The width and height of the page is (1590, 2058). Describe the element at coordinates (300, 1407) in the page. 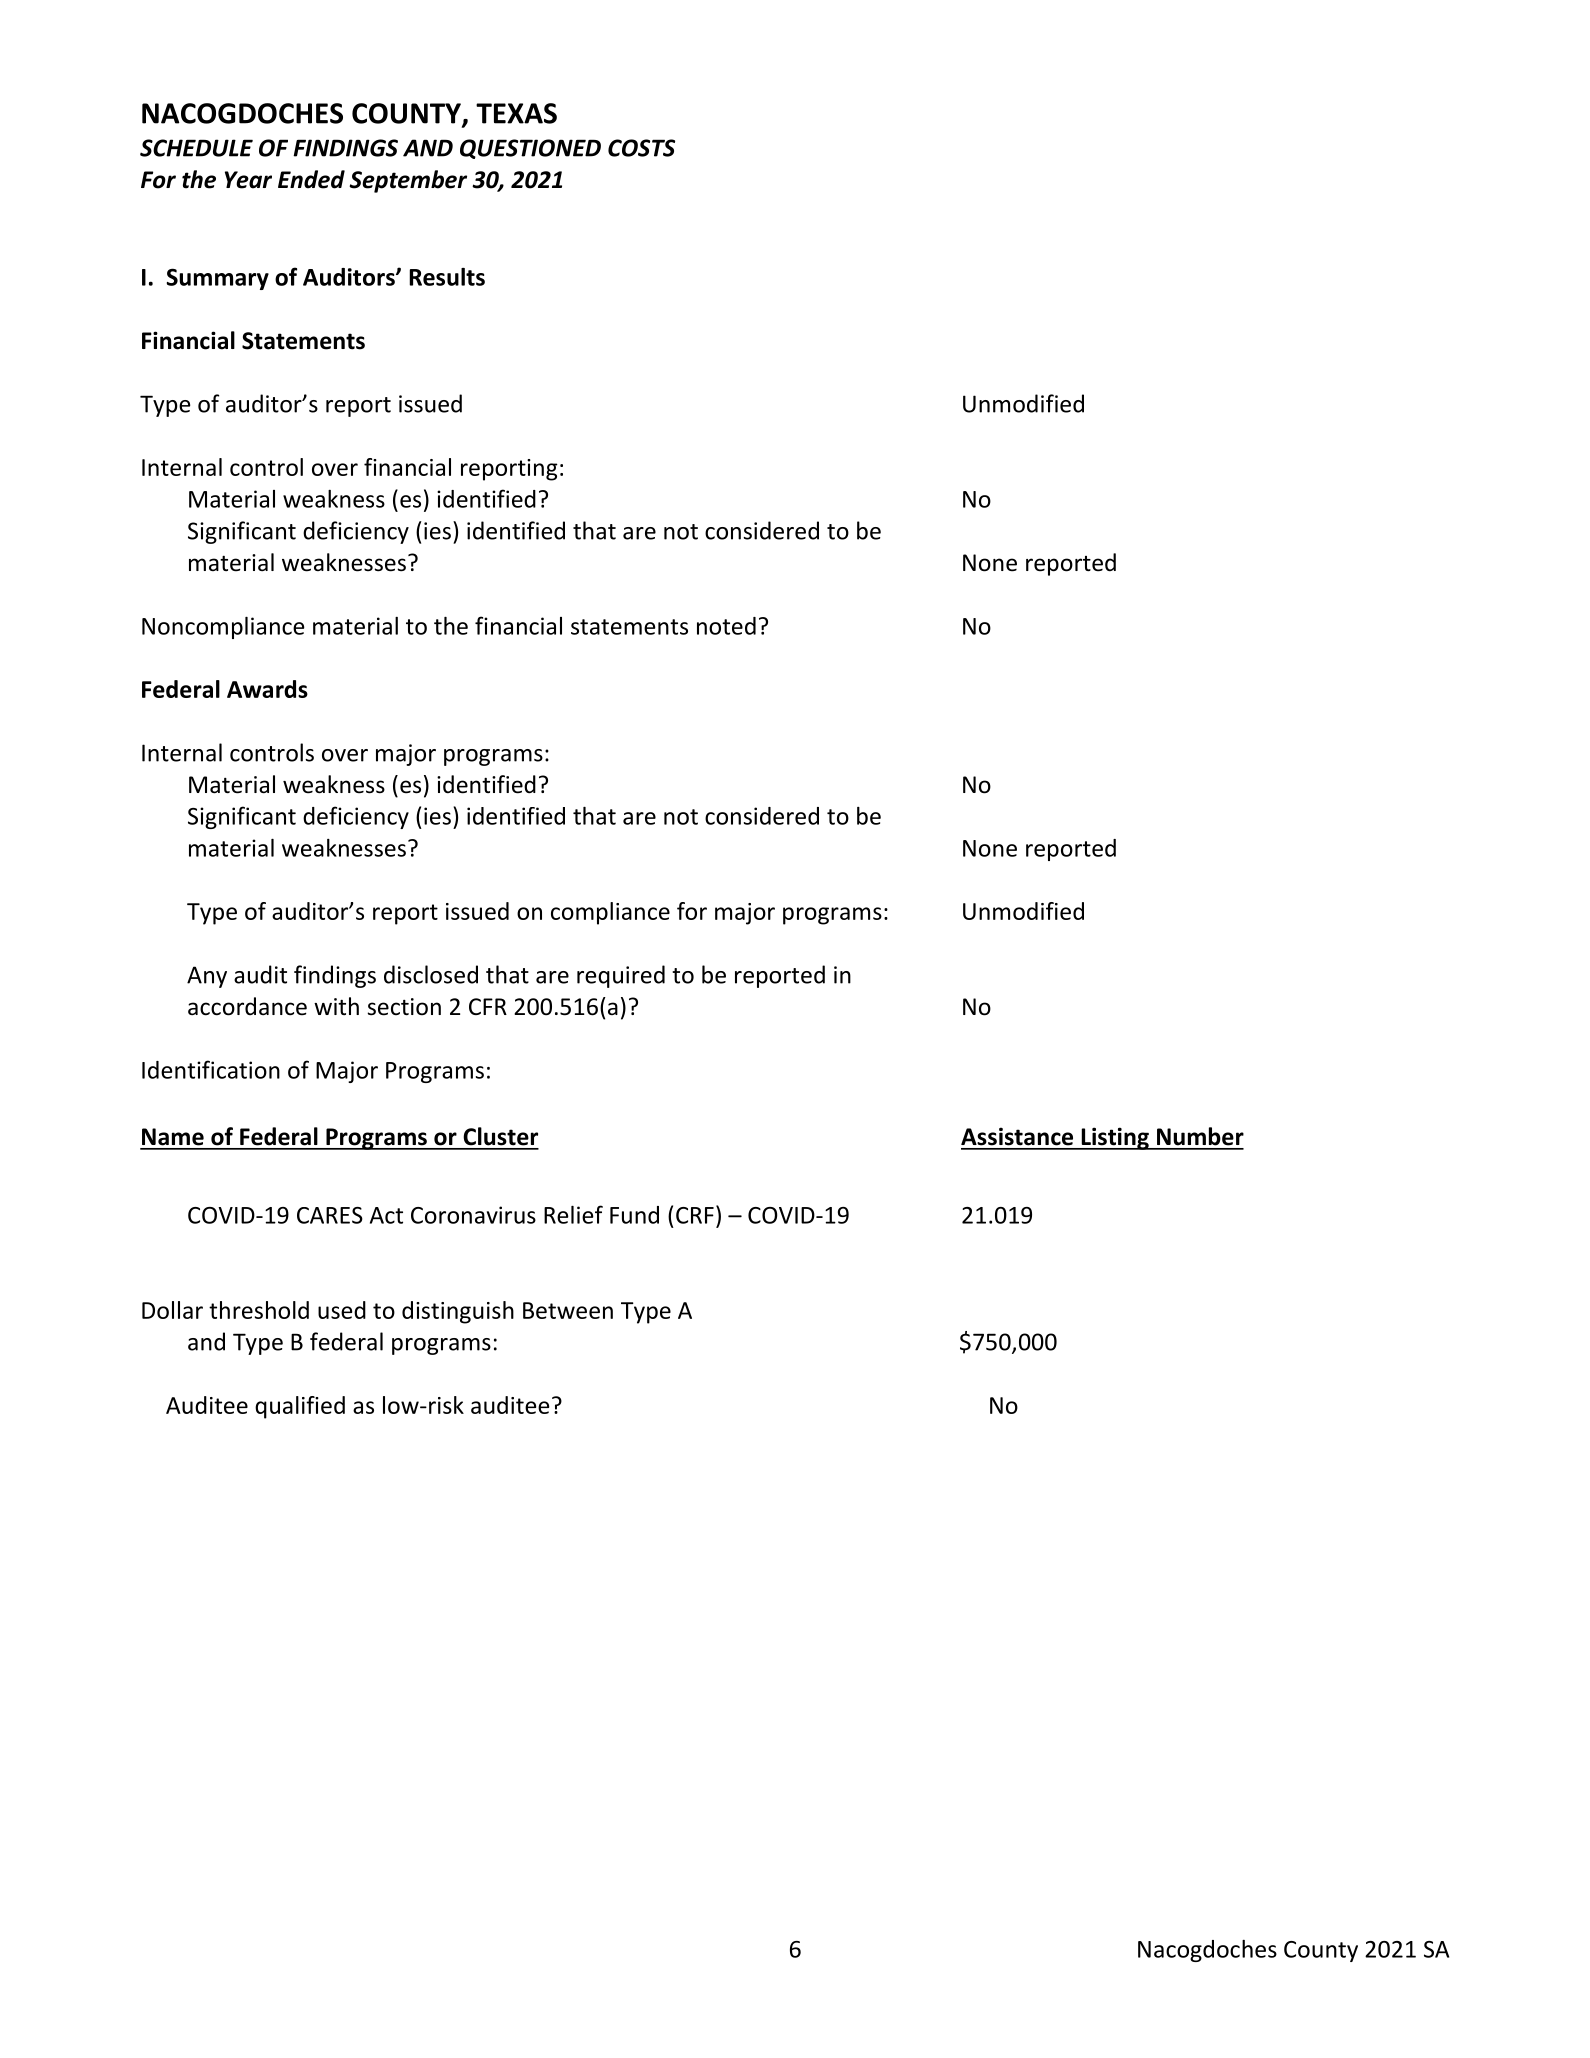

I see `qualified` at that location.
